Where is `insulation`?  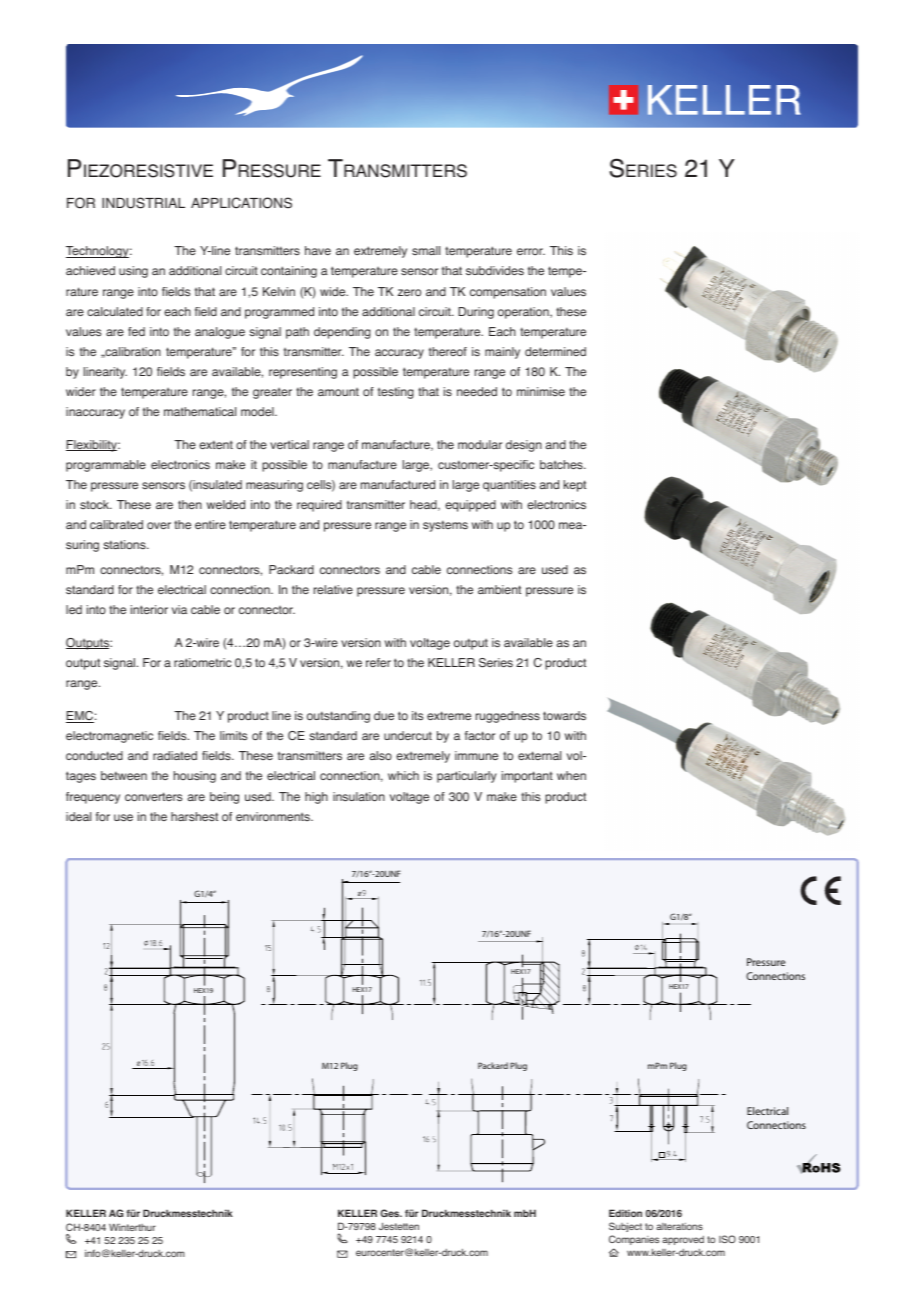 insulation is located at coordinates (359, 796).
